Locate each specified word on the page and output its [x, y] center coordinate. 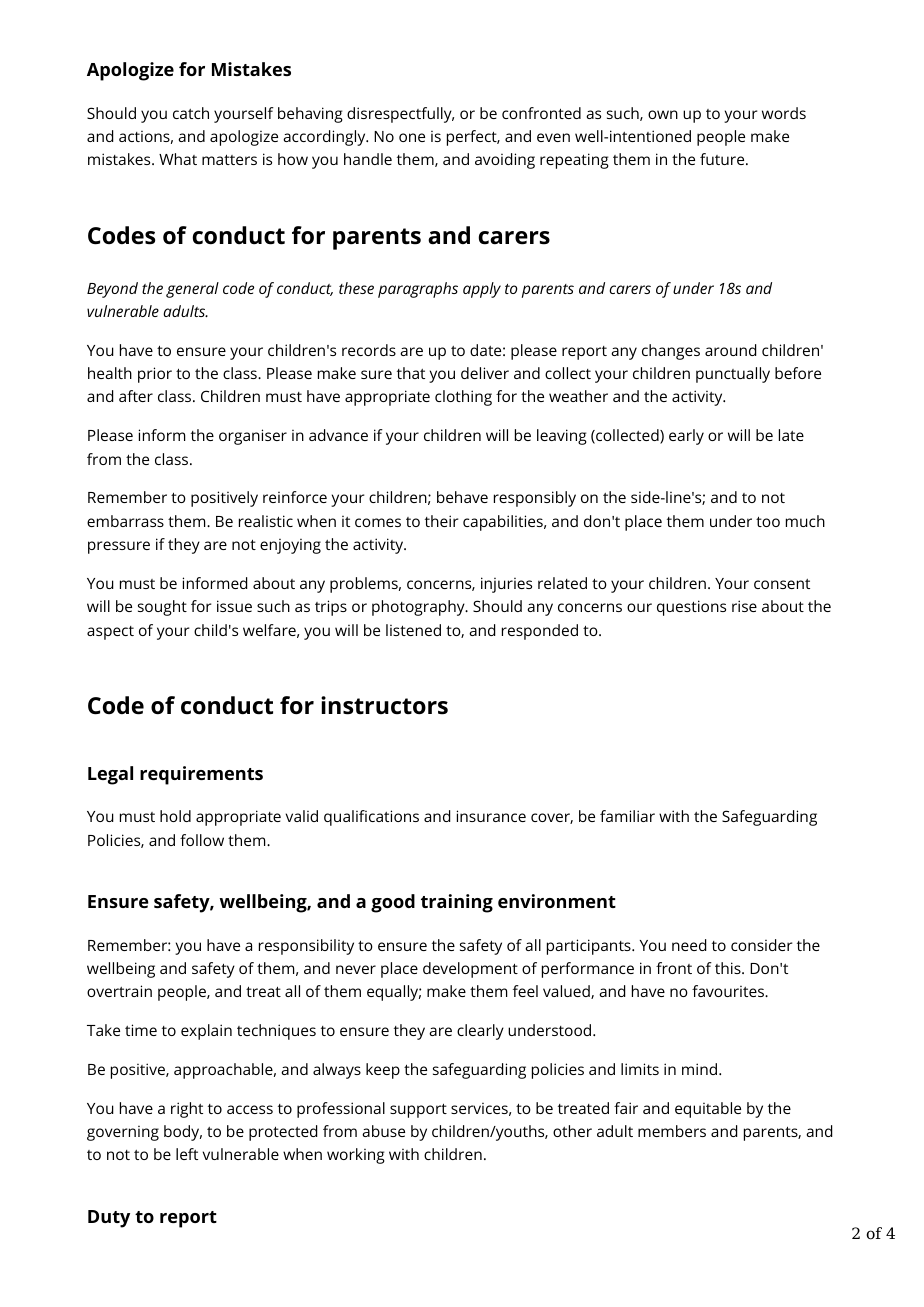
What [178, 159]
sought [162, 608]
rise [744, 606]
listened [413, 630]
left [187, 1154]
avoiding [505, 161]
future [723, 159]
